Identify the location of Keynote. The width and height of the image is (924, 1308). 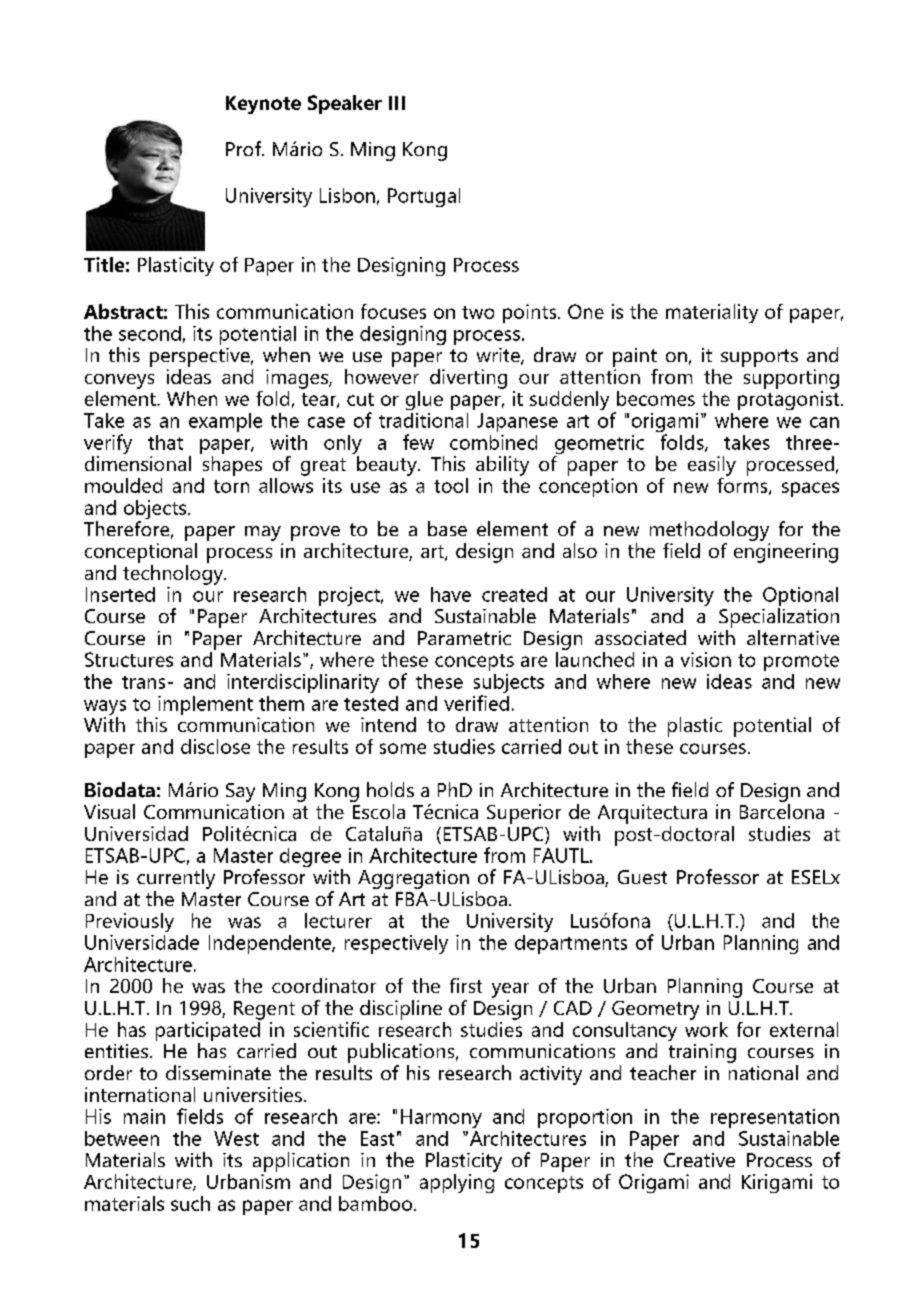
(263, 105).
